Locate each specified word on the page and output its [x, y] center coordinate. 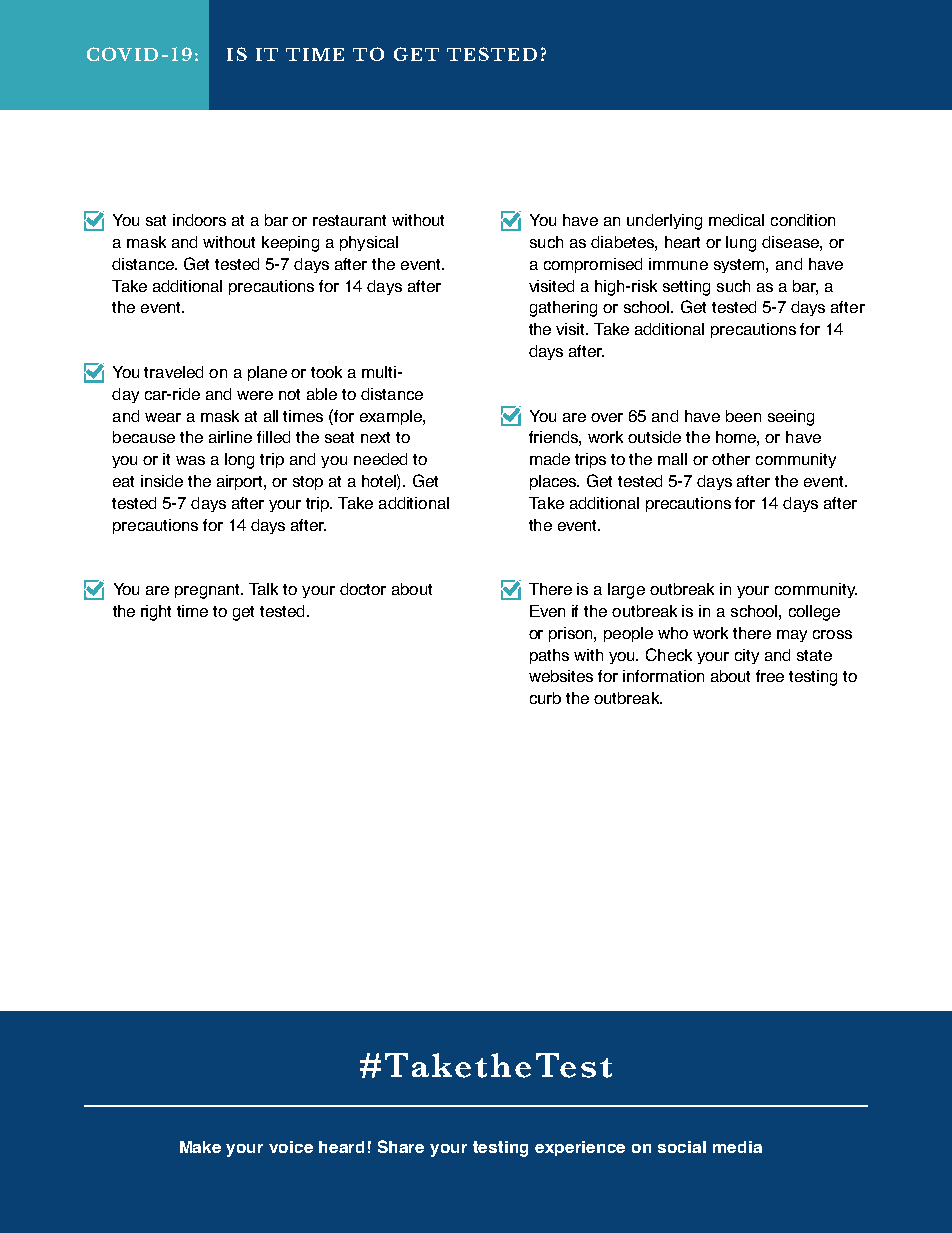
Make [200, 1147]
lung [741, 244]
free [770, 676]
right [156, 613]
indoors [199, 220]
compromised [593, 265]
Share [401, 1146]
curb [545, 698]
